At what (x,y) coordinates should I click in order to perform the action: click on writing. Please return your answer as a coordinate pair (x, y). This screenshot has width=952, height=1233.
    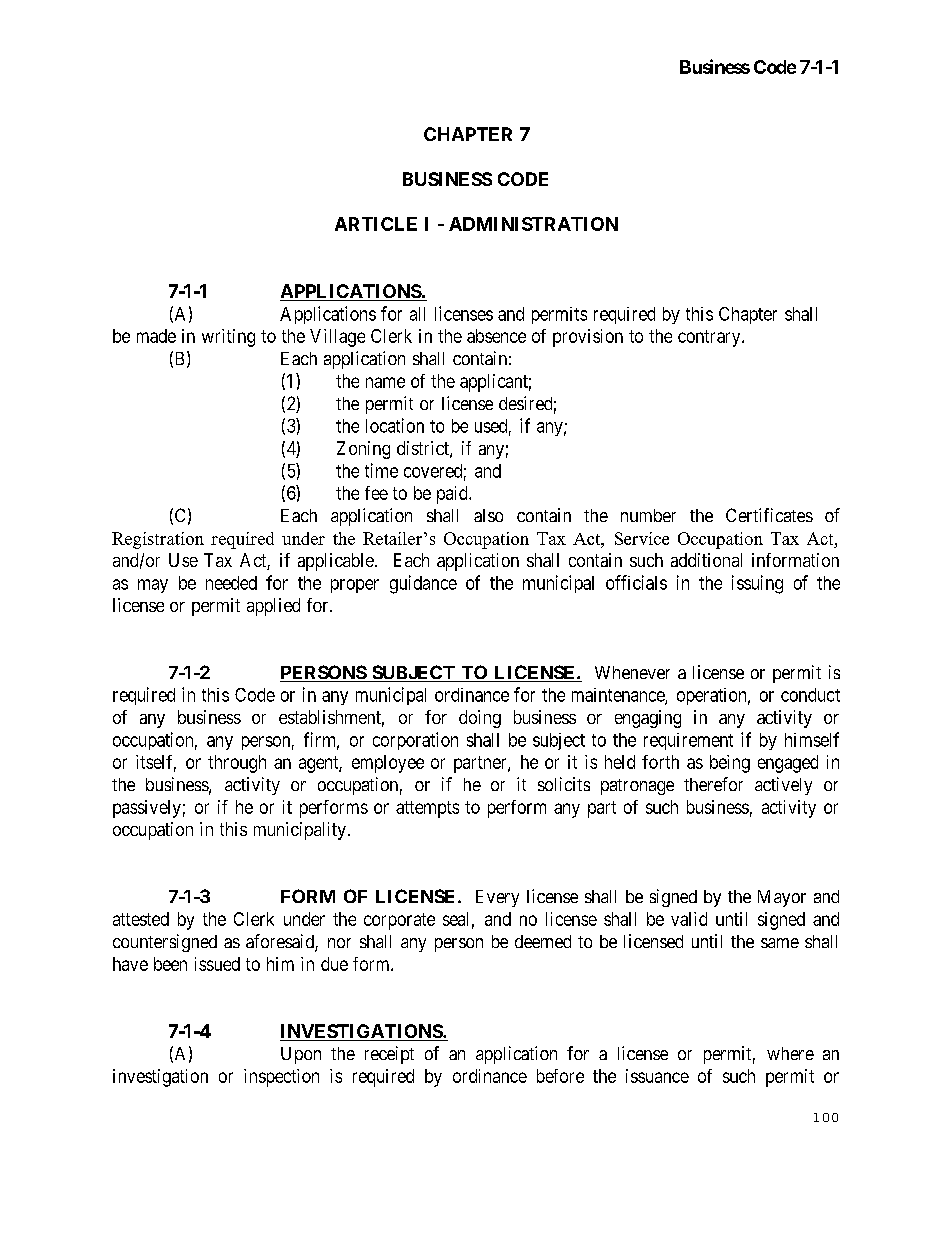
    Looking at the image, I should click on (228, 338).
